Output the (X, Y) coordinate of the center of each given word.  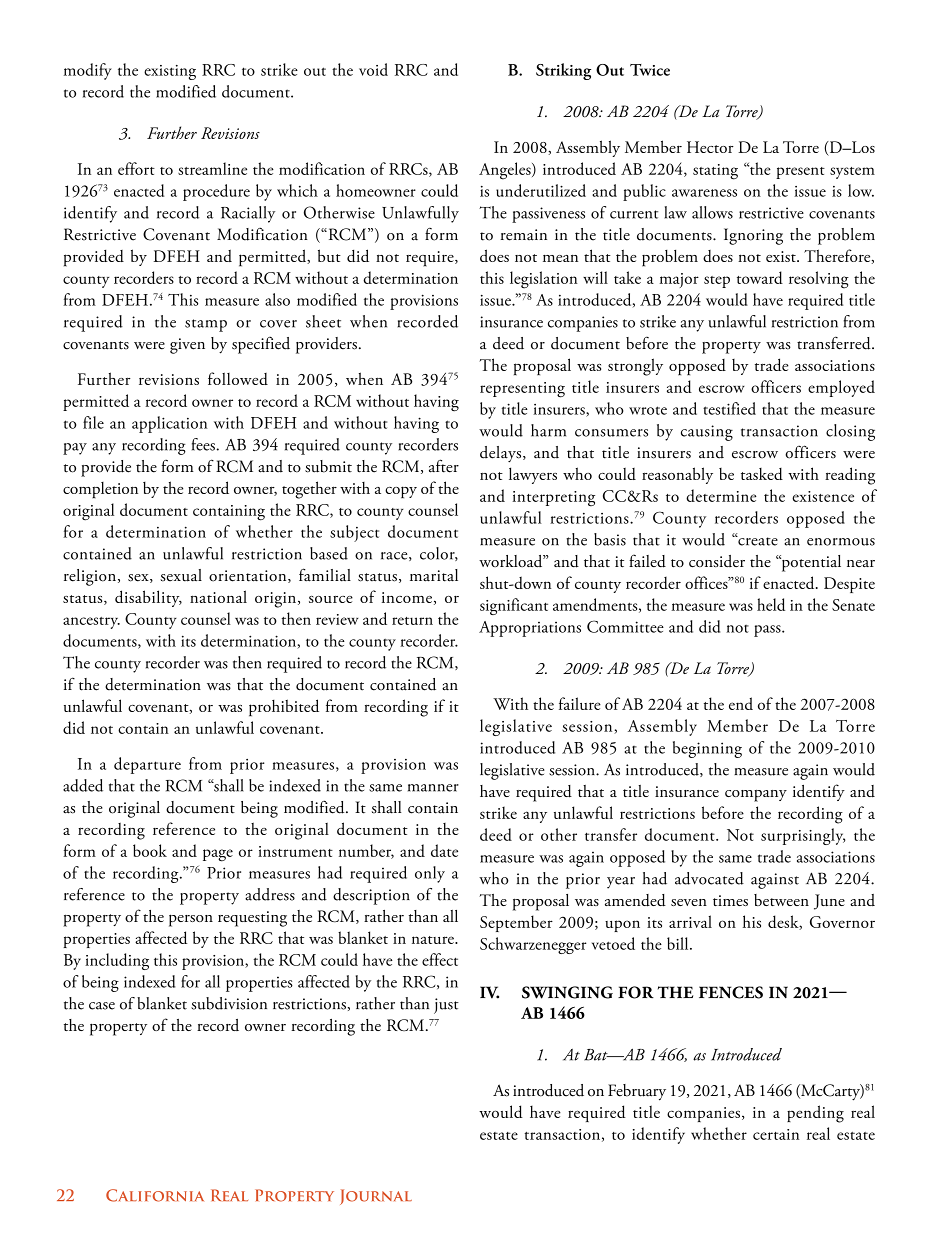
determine (721, 495)
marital (434, 575)
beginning (707, 749)
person (191, 920)
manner (433, 788)
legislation (544, 280)
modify (88, 71)
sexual (181, 575)
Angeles (506, 171)
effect (440, 959)
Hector (710, 147)
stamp (206, 325)
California (155, 1195)
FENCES (731, 992)
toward (760, 277)
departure (147, 765)
